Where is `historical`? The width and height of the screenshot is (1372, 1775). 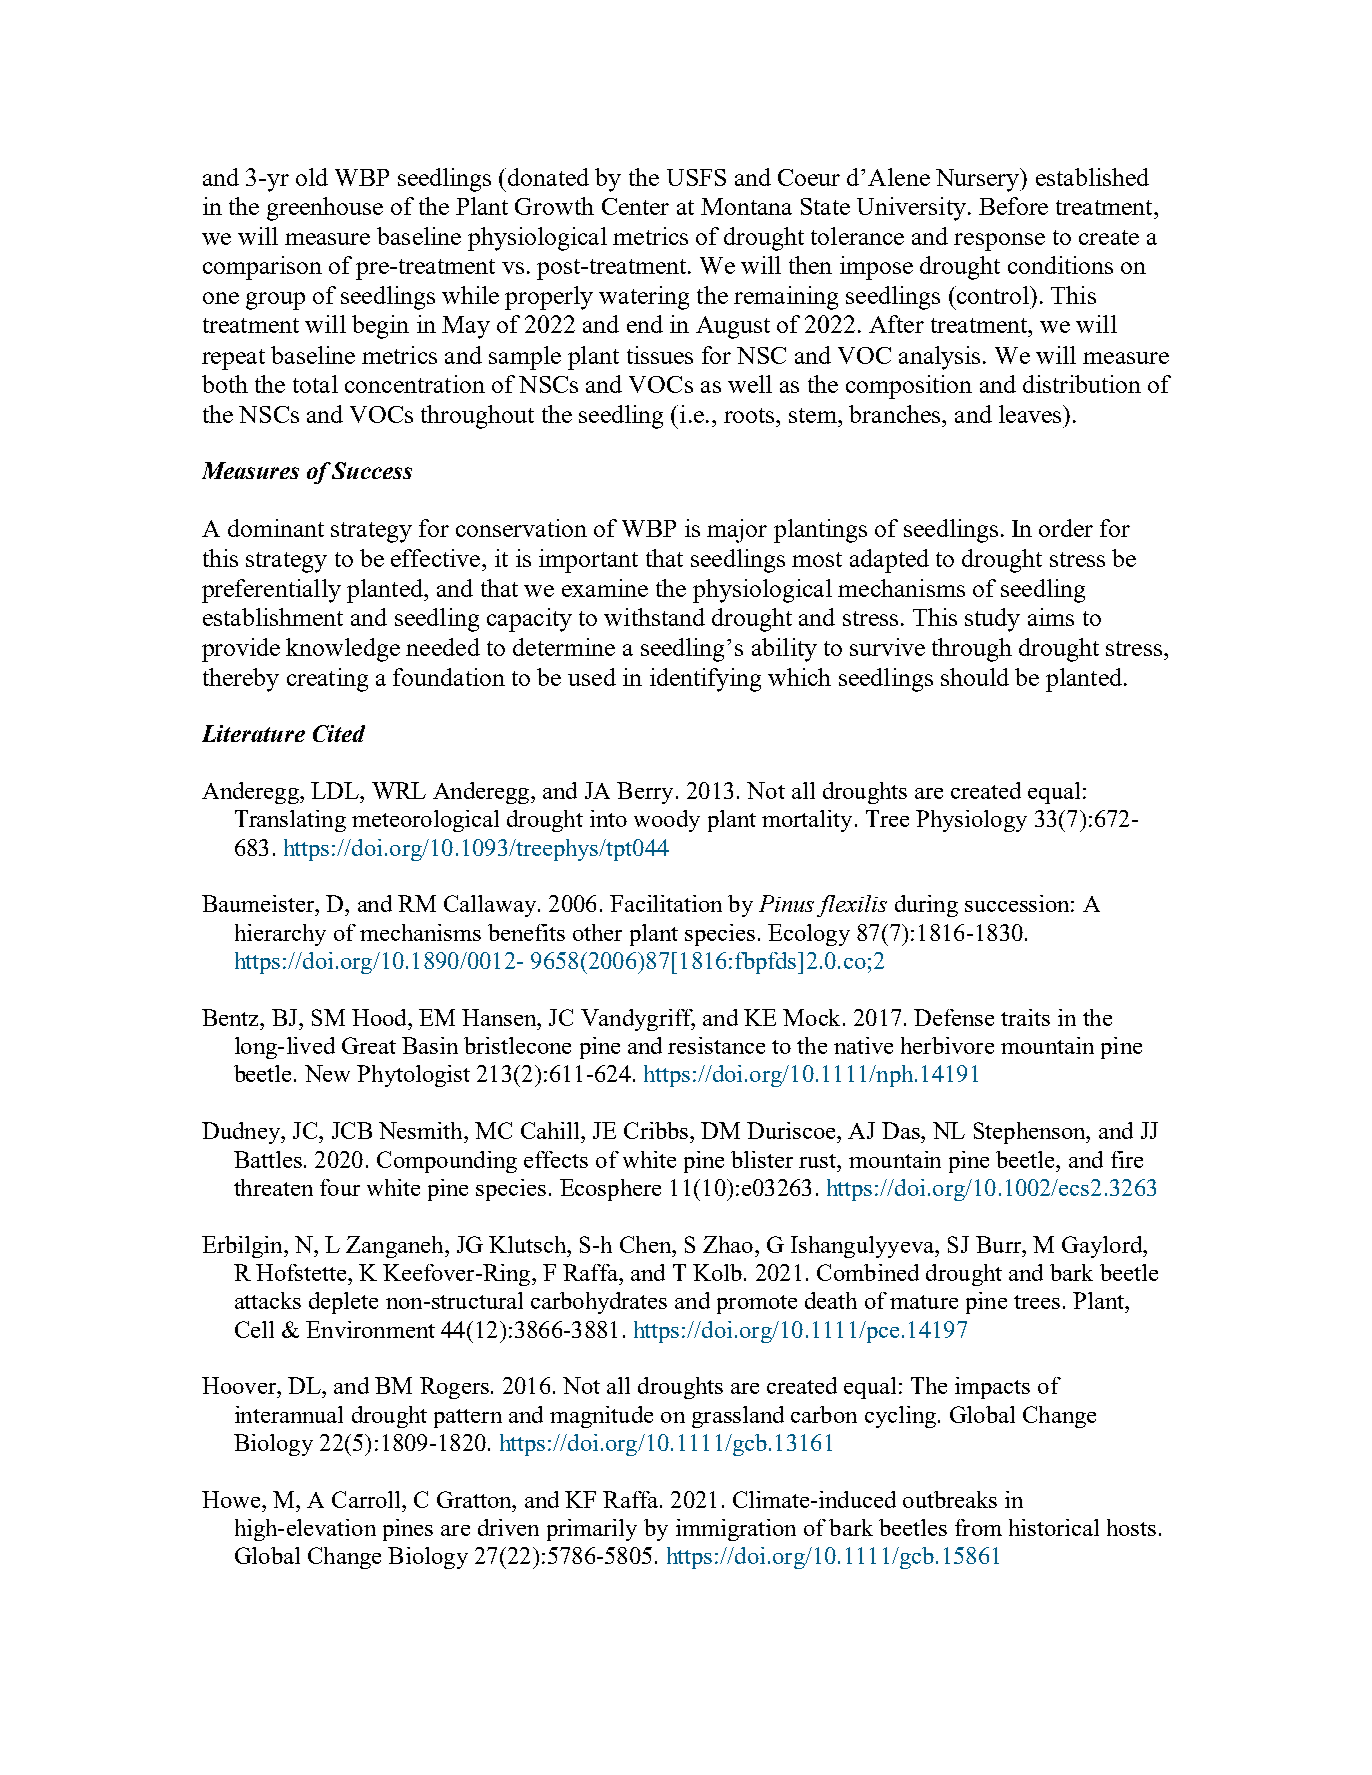 historical is located at coordinates (1054, 1527).
